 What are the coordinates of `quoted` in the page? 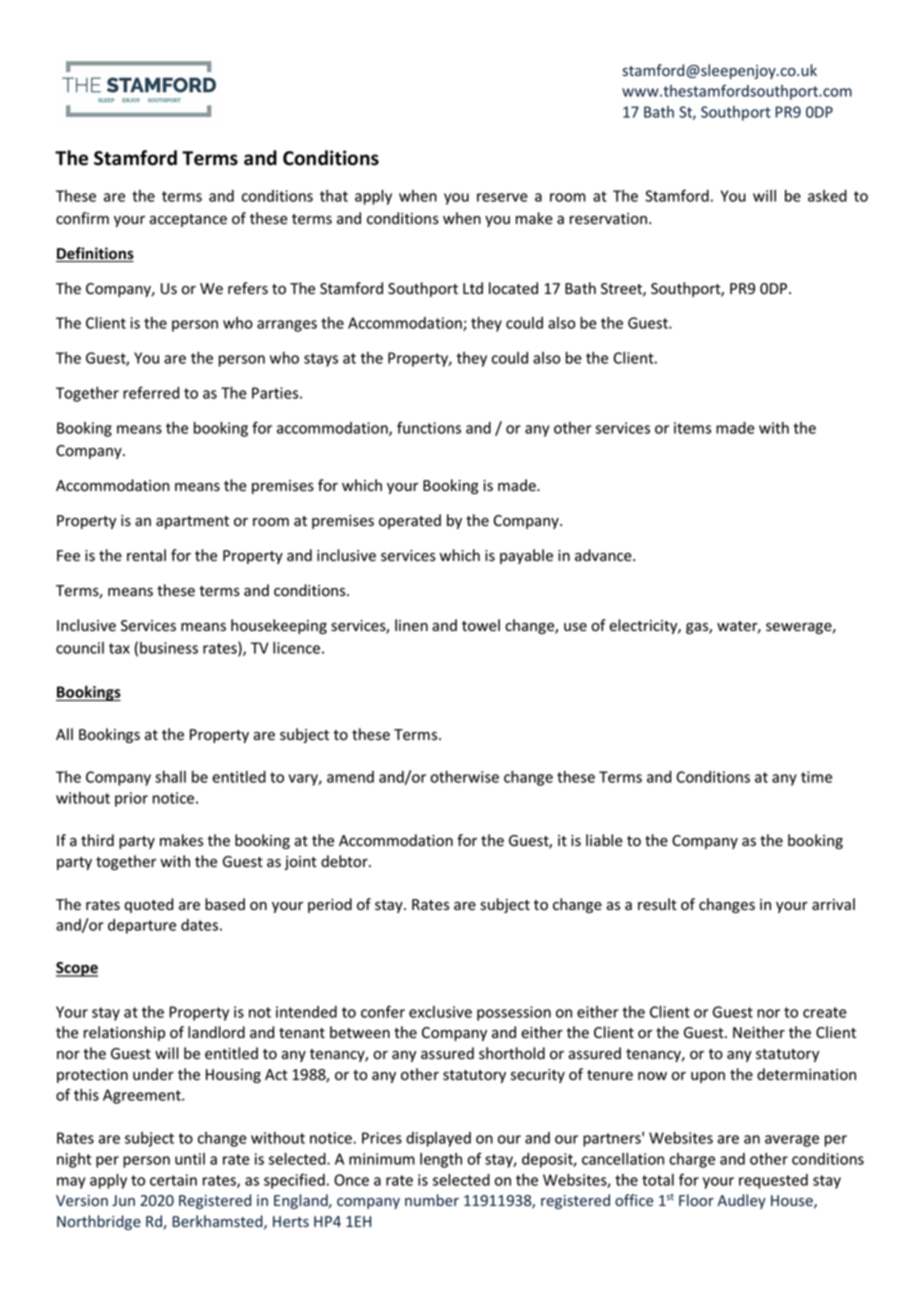 It's located at (148, 905).
